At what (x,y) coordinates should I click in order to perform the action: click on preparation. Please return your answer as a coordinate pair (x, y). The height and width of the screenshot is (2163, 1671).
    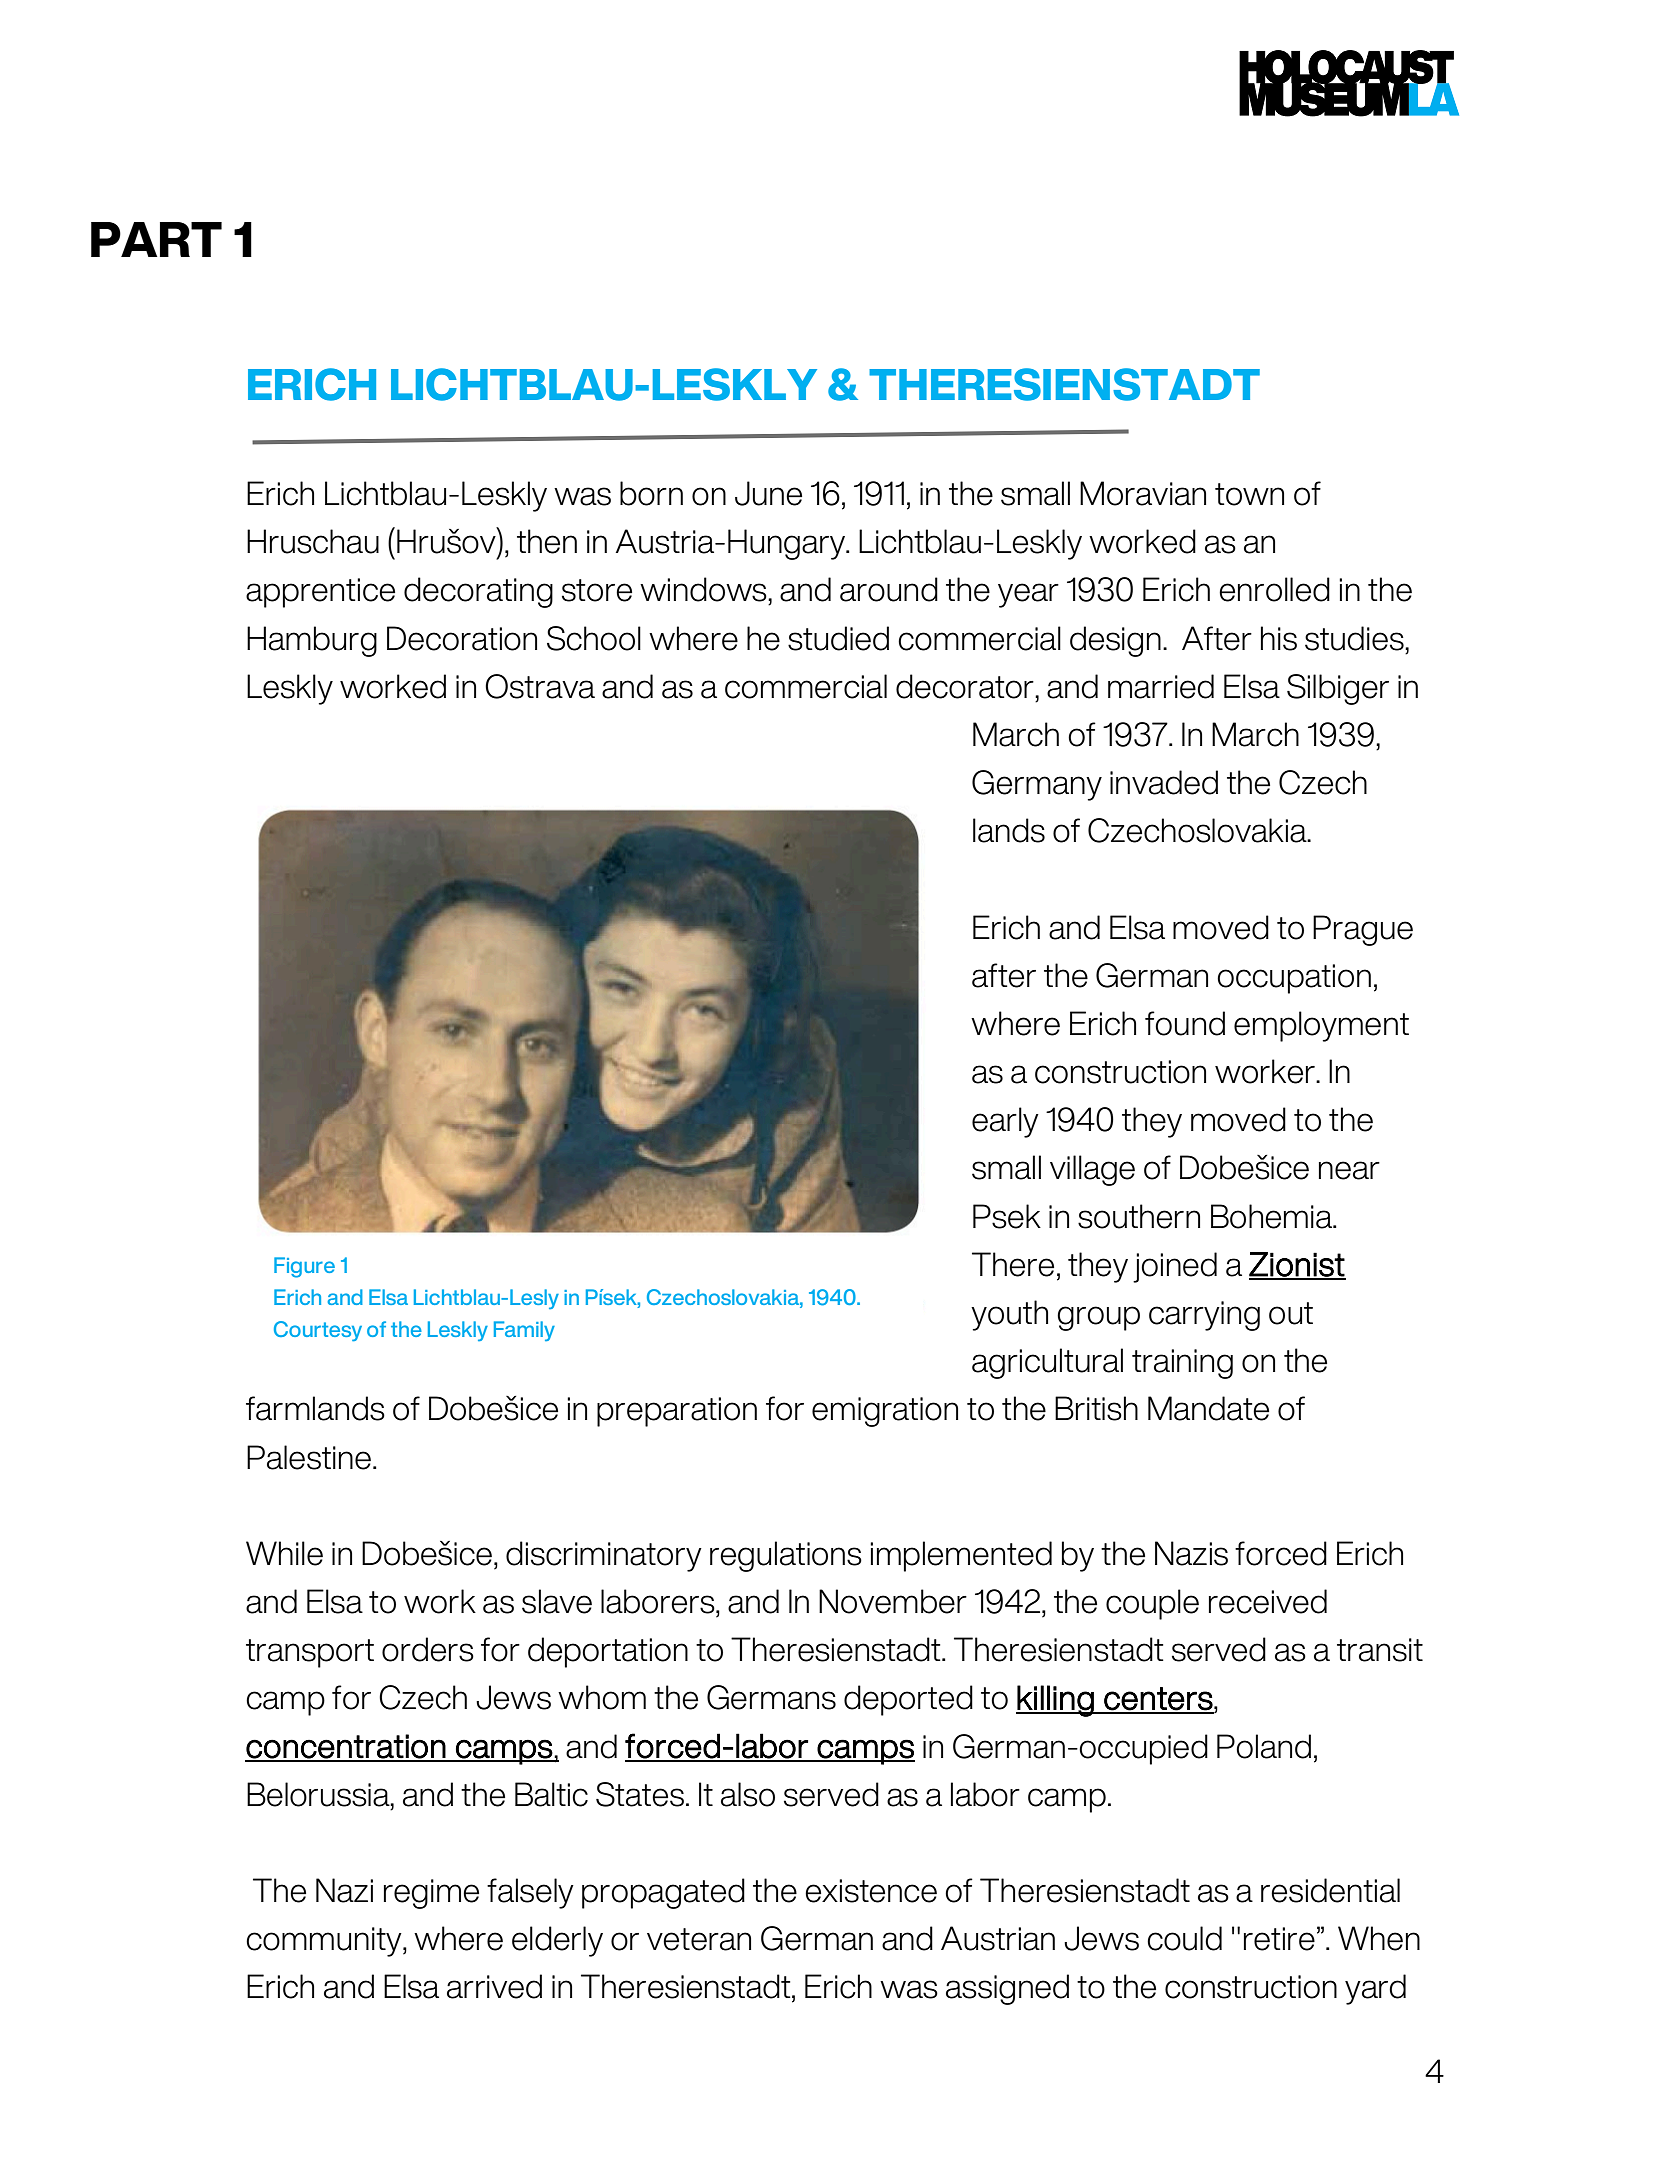
    Looking at the image, I should click on (677, 1412).
